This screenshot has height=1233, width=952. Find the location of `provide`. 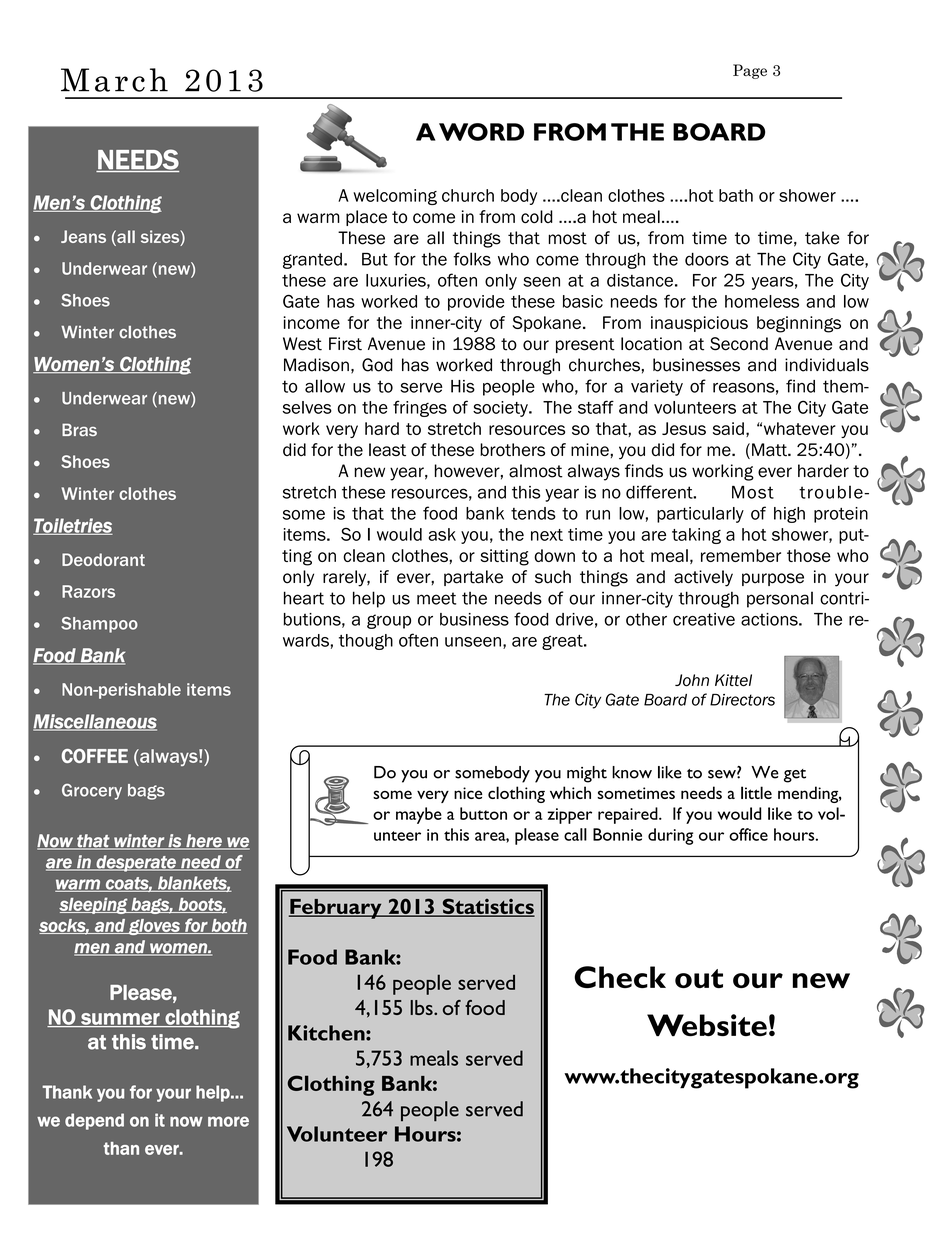

provide is located at coordinates (476, 303).
